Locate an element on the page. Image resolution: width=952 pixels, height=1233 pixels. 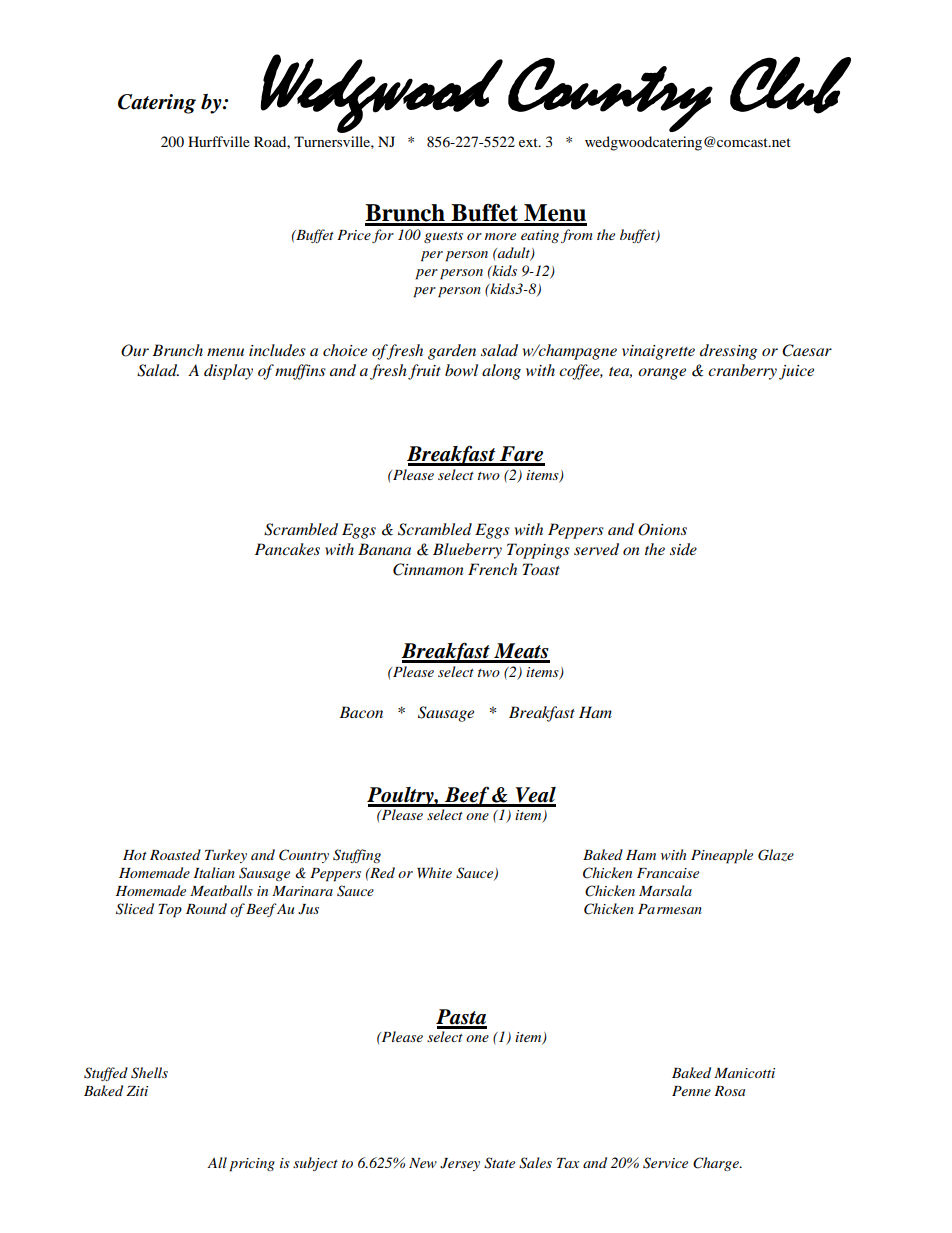
Banana is located at coordinates (384, 549).
